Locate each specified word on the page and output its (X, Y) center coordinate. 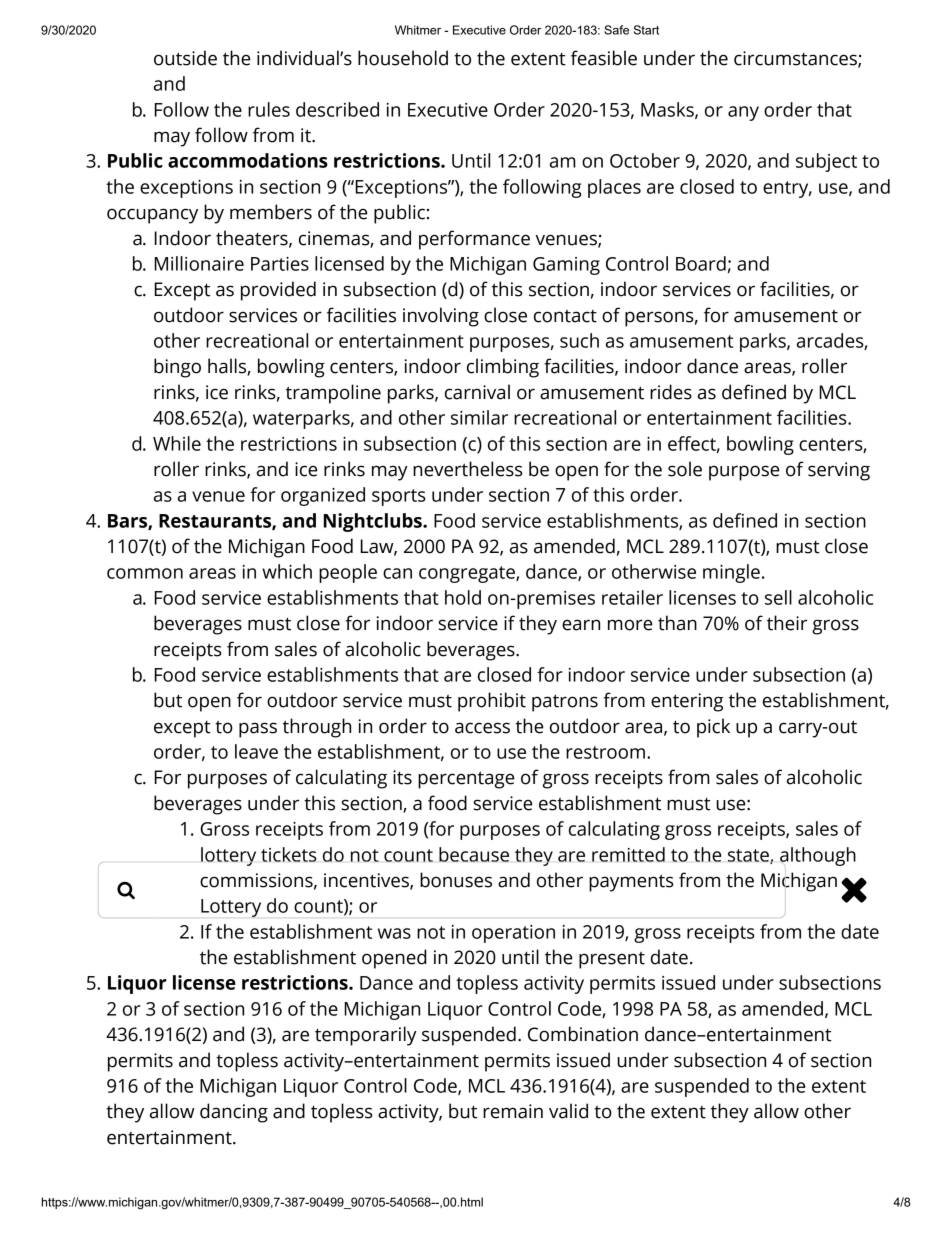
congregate (468, 574)
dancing (234, 1113)
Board (701, 263)
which (287, 571)
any (743, 113)
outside (185, 58)
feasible (604, 58)
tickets (289, 854)
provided (278, 291)
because (474, 854)
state (749, 856)
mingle (731, 573)
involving (441, 317)
